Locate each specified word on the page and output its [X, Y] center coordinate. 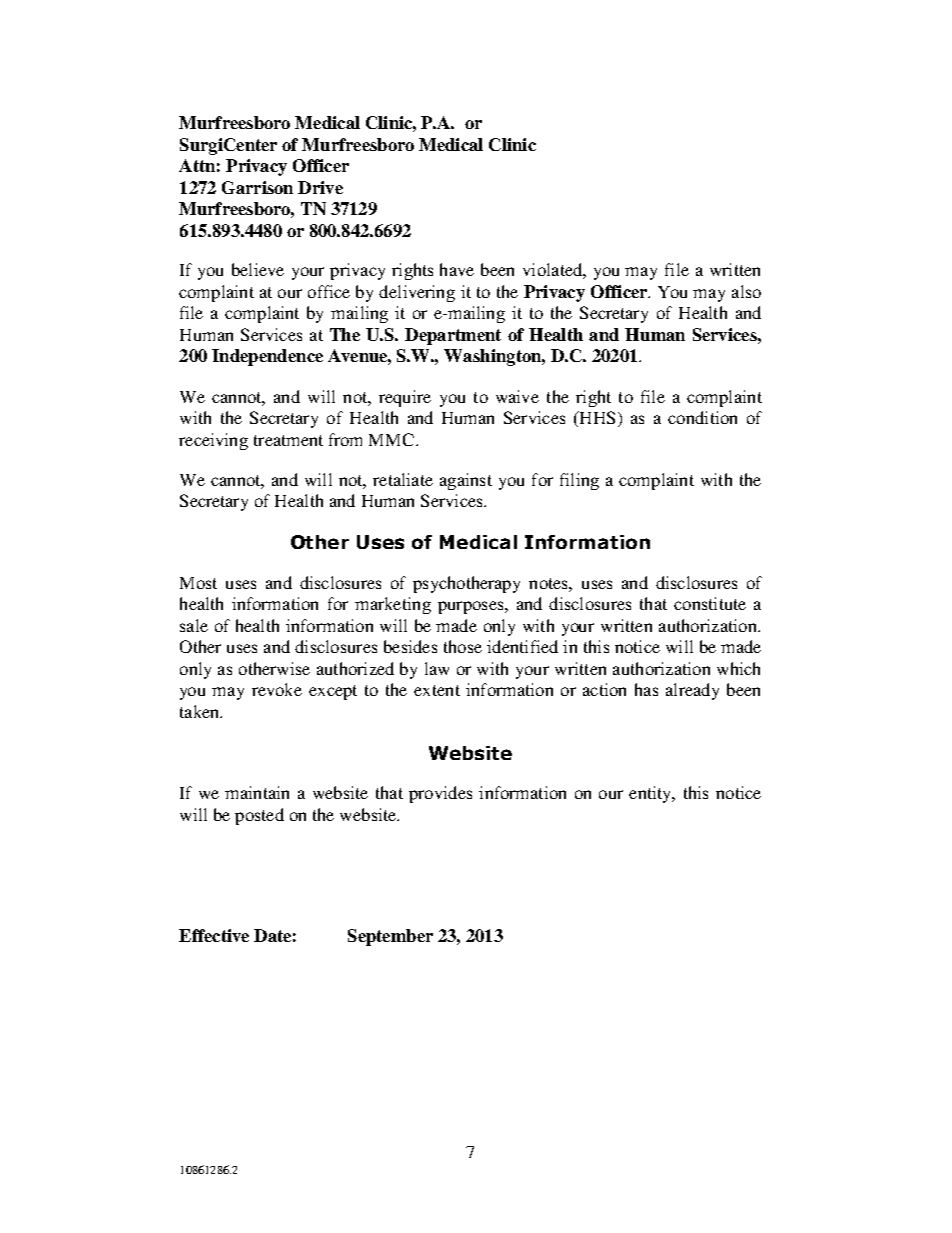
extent [437, 690]
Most [198, 583]
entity [651, 794]
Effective [214, 935]
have [457, 269]
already [692, 691]
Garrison [257, 187]
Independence [267, 357]
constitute [710, 603]
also [746, 291]
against [466, 481]
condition [702, 417]
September [390, 937]
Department [453, 336]
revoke [277, 689]
